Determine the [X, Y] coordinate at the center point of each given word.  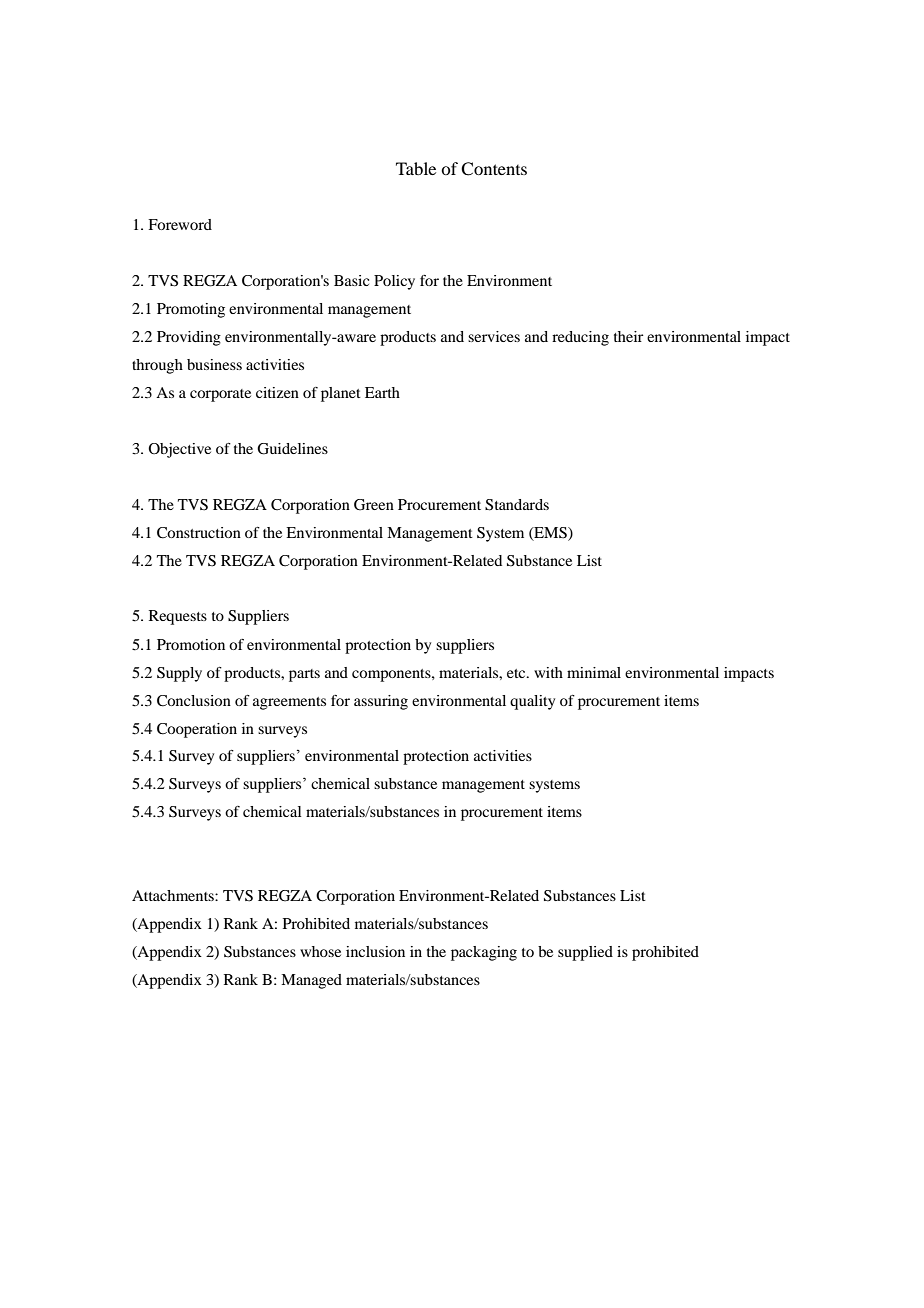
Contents [494, 169]
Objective [179, 450]
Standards [517, 505]
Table [416, 168]
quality [532, 702]
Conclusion [194, 701]
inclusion [375, 951]
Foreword [180, 224]
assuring [381, 702]
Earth [382, 392]
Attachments [174, 895]
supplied [585, 953]
